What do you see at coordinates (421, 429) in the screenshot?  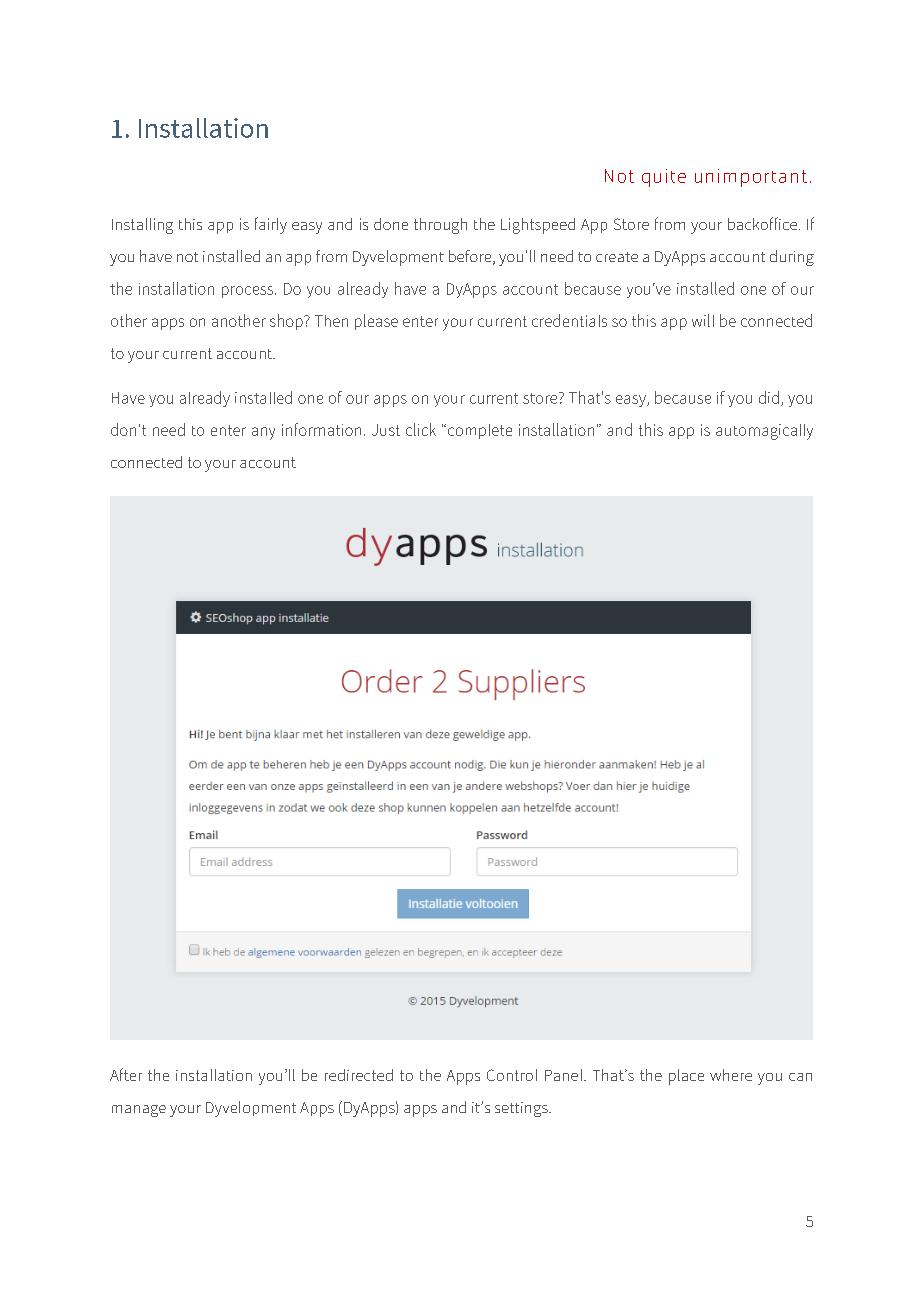 I see `click` at bounding box center [421, 429].
